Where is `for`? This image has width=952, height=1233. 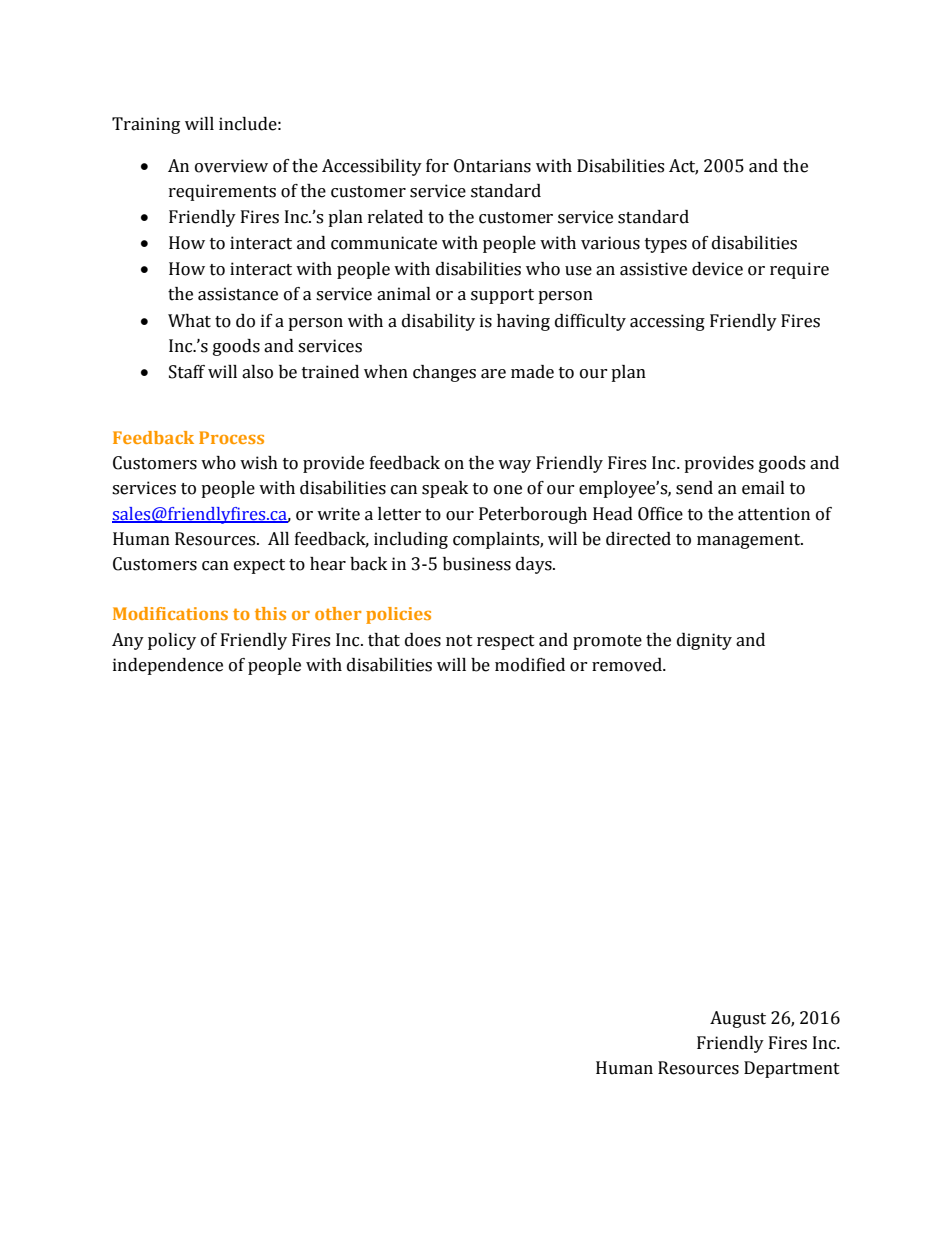
for is located at coordinates (437, 166).
